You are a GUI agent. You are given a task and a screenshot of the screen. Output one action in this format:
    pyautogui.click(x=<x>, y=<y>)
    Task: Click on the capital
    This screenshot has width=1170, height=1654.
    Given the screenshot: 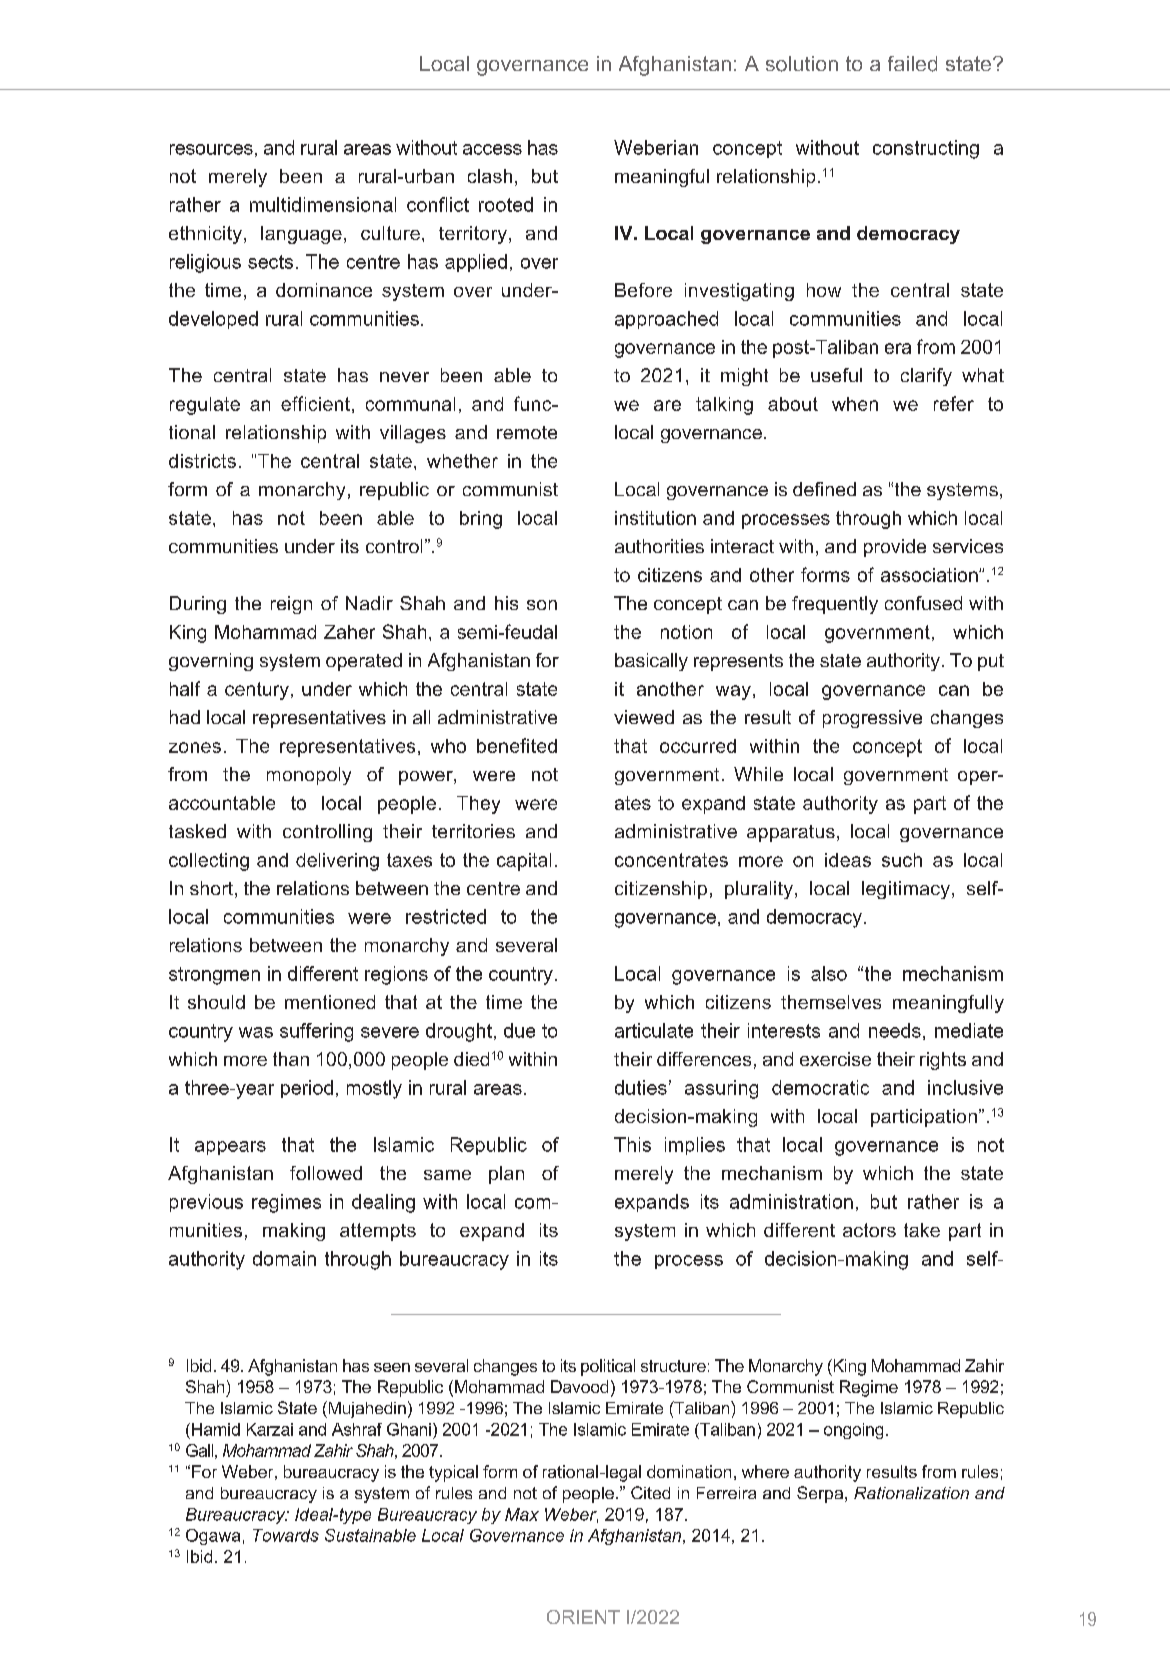 What is the action you would take?
    pyautogui.click(x=524, y=862)
